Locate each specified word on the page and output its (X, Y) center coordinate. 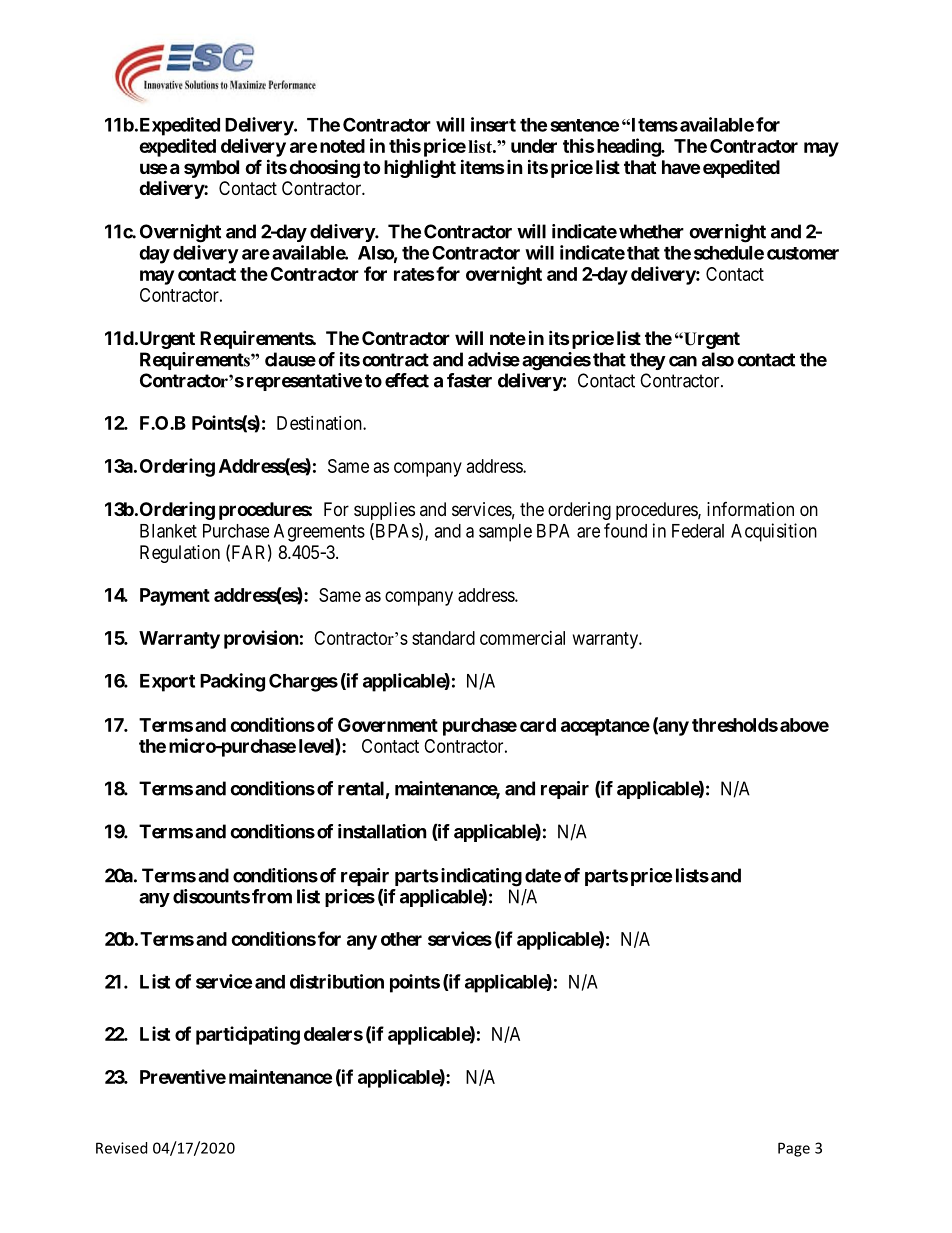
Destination (320, 423)
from (272, 896)
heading (628, 147)
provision (261, 639)
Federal (698, 531)
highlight (420, 168)
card (538, 725)
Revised (121, 1148)
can (683, 361)
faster (469, 380)
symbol (211, 169)
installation (382, 831)
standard (443, 638)
